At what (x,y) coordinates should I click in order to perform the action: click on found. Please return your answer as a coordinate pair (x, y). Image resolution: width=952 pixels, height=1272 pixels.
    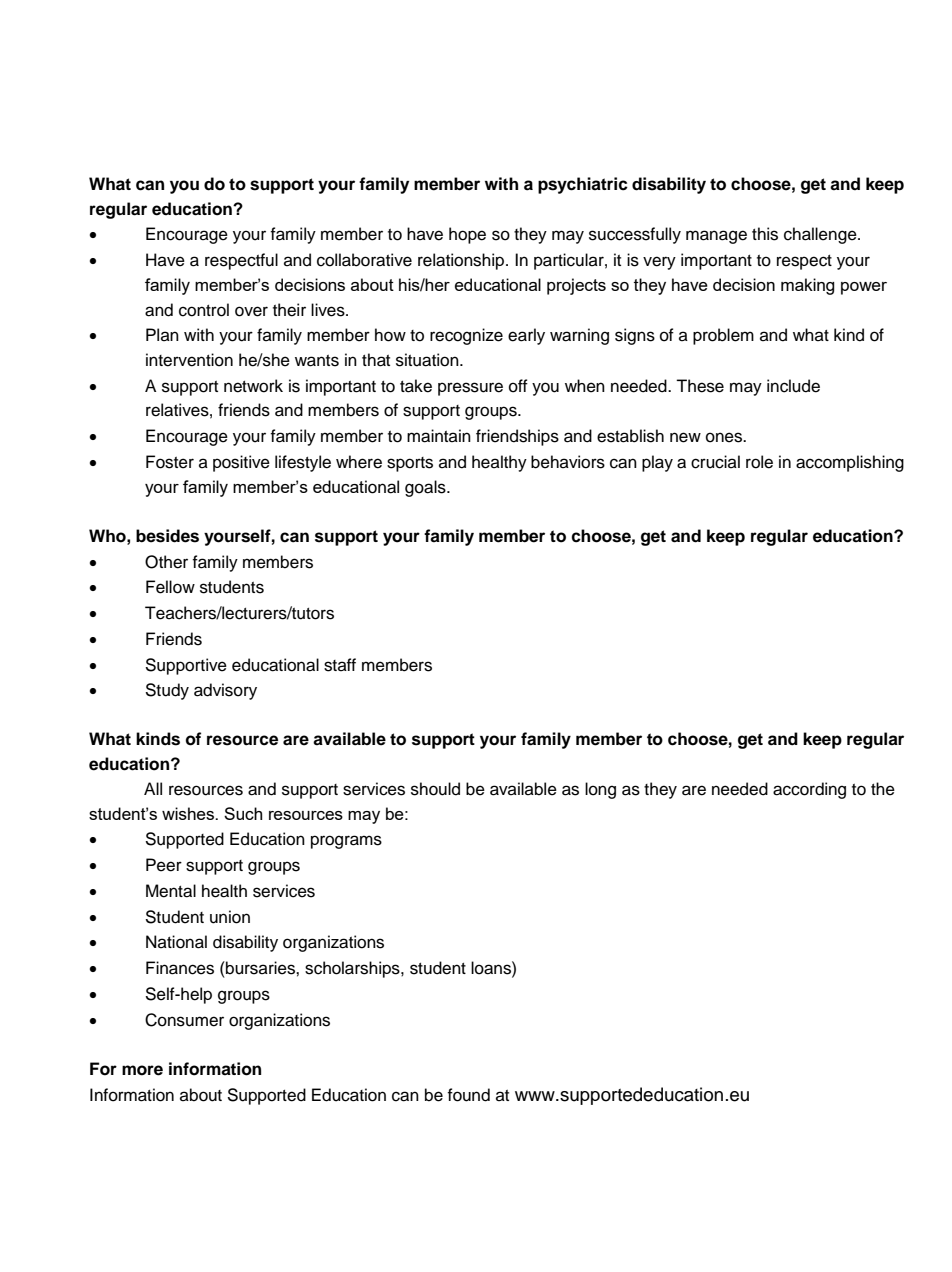
    Looking at the image, I should click on (468, 1095).
